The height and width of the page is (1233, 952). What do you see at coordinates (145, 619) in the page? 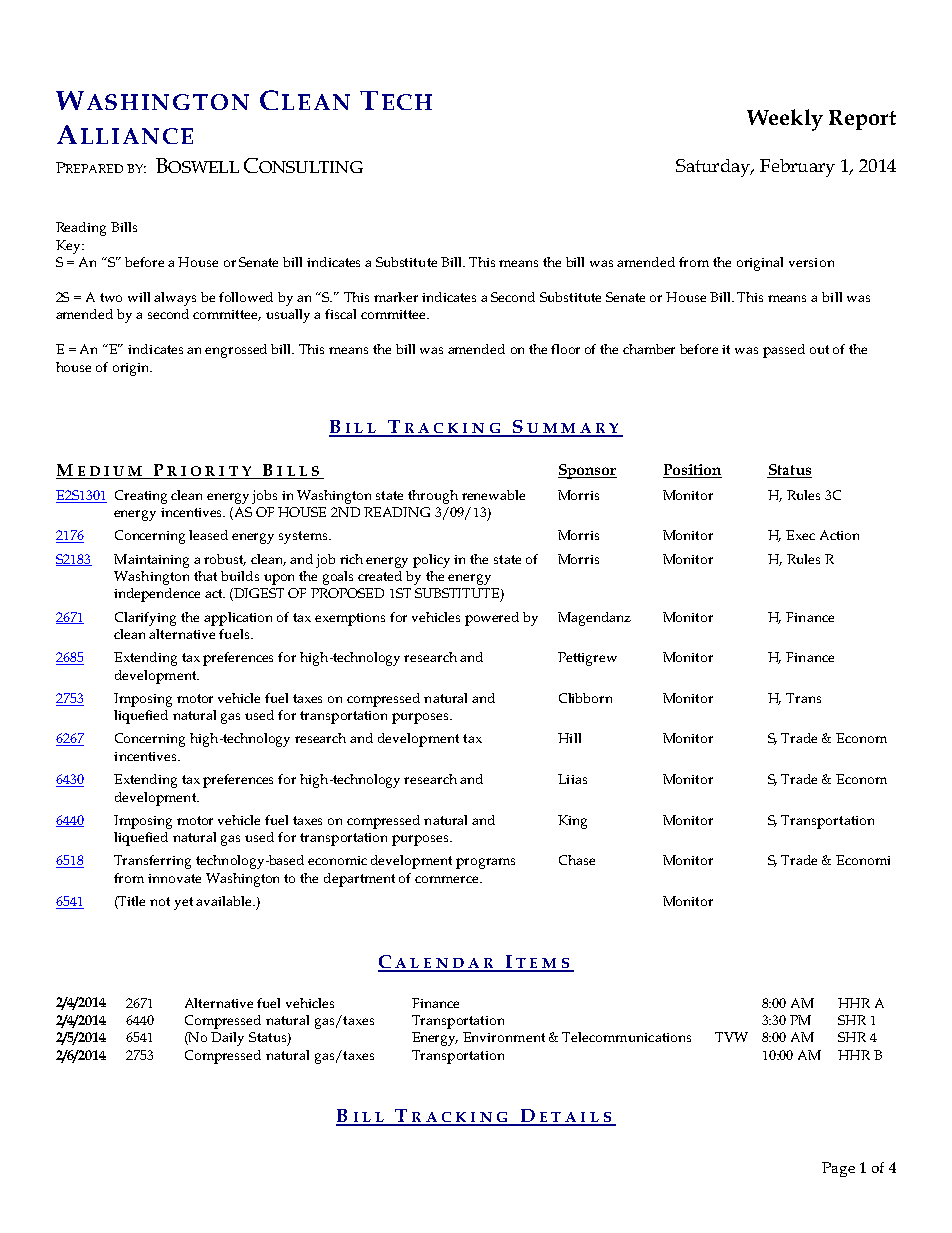
I see `Clarifying` at bounding box center [145, 619].
